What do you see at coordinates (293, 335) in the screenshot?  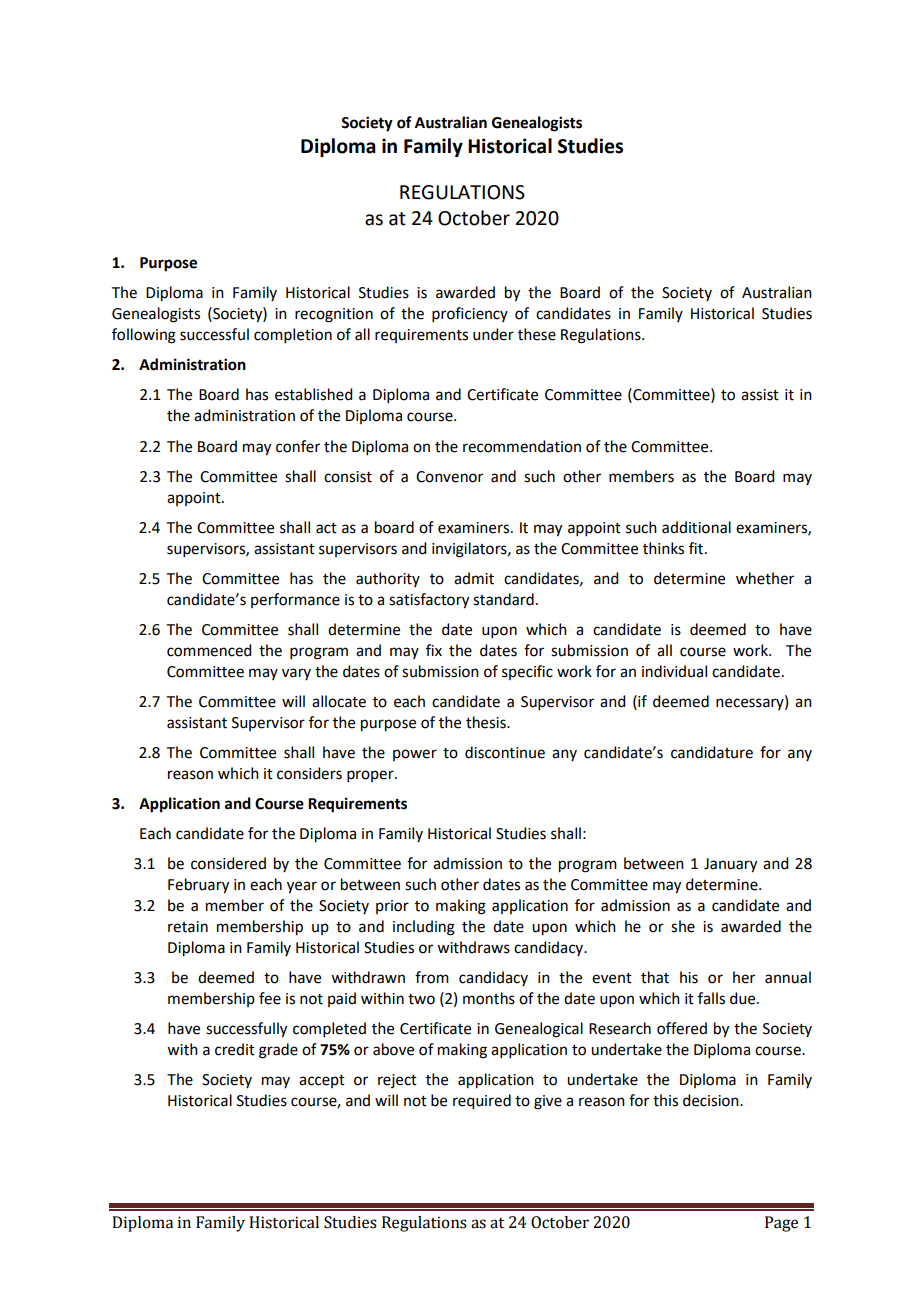 I see `completion` at bounding box center [293, 335].
